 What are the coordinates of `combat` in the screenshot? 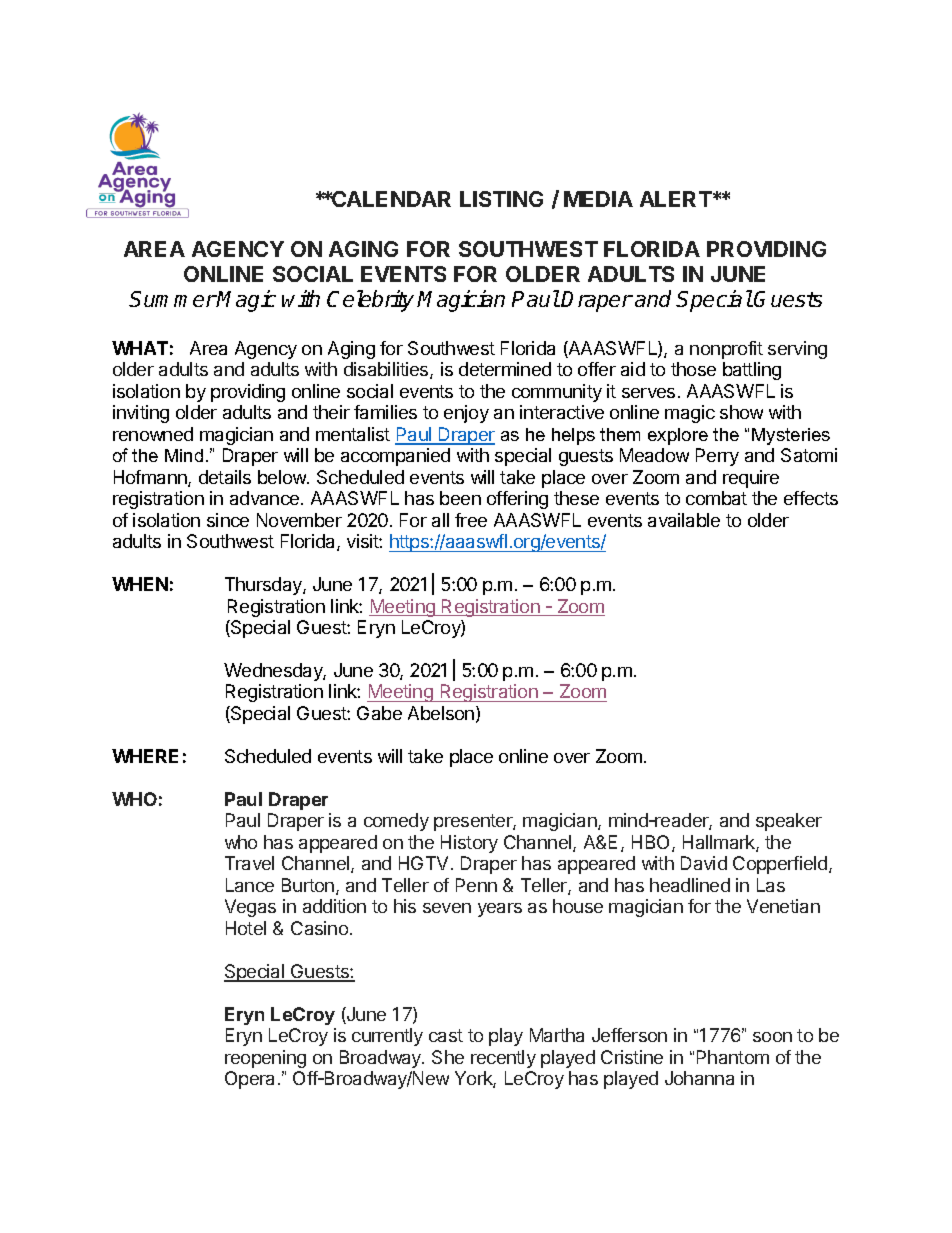 It's located at (716, 498).
